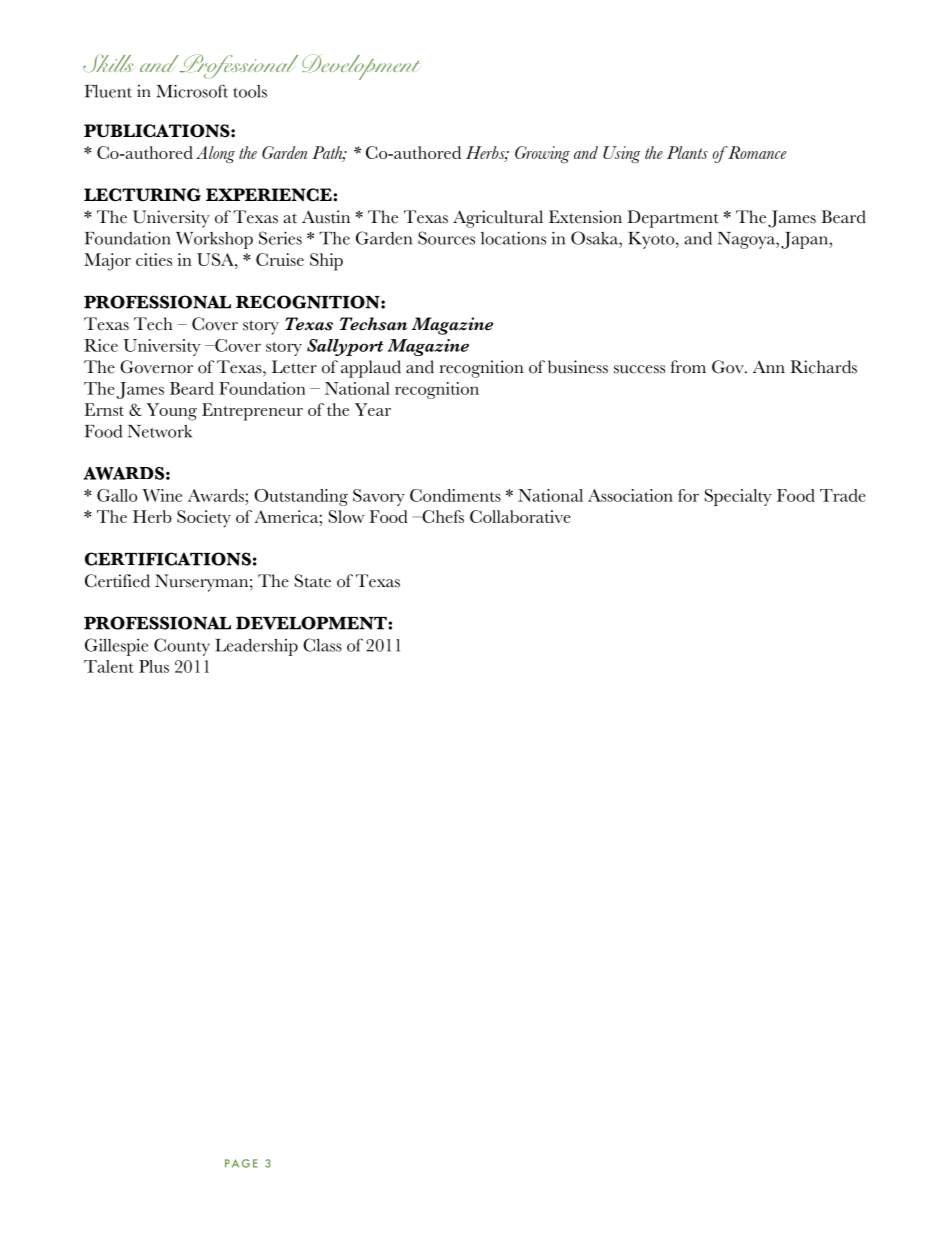 The image size is (952, 1233). I want to click on PAGE, so click(241, 1163).
